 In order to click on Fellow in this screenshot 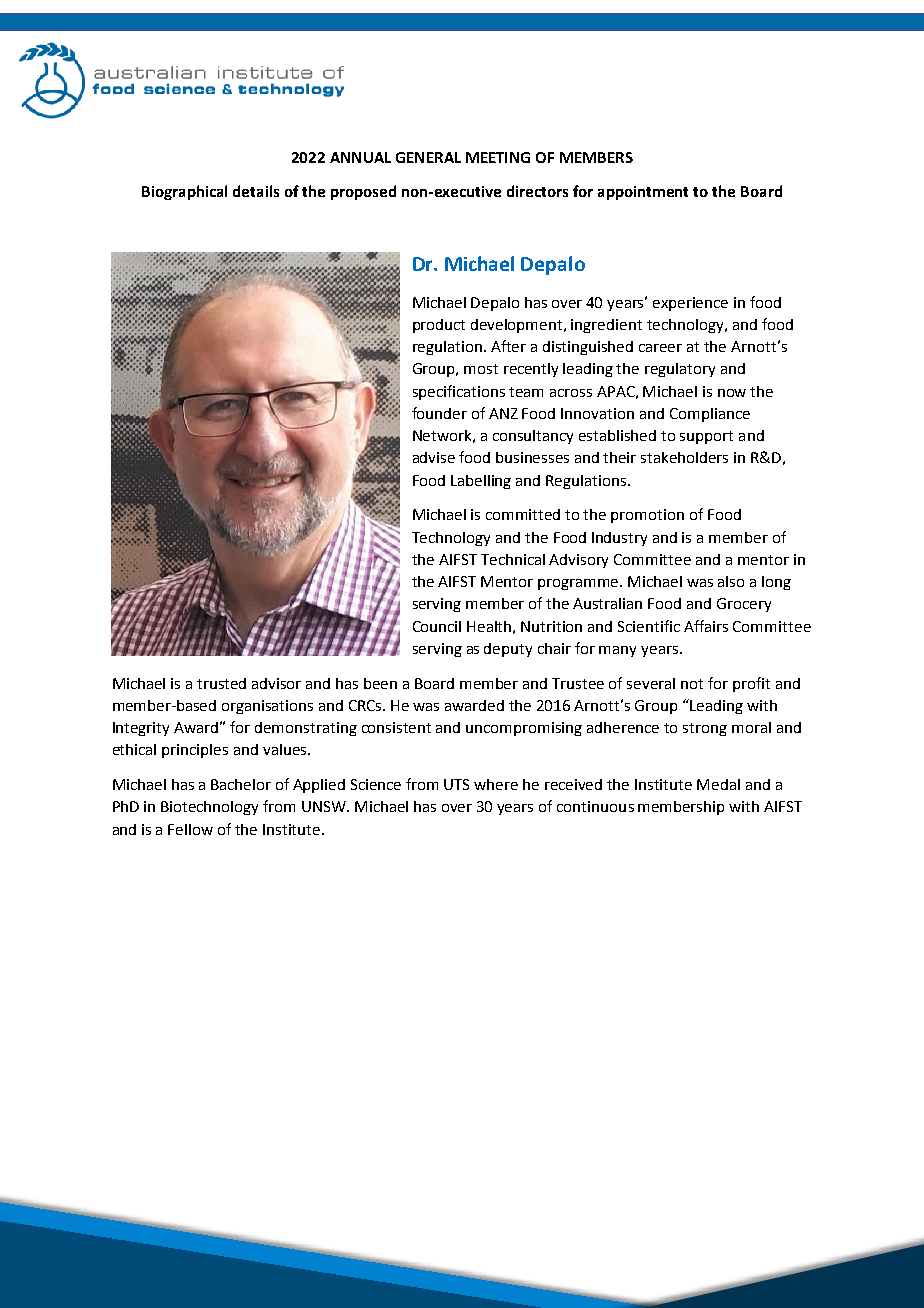, I will do `click(190, 829)`.
